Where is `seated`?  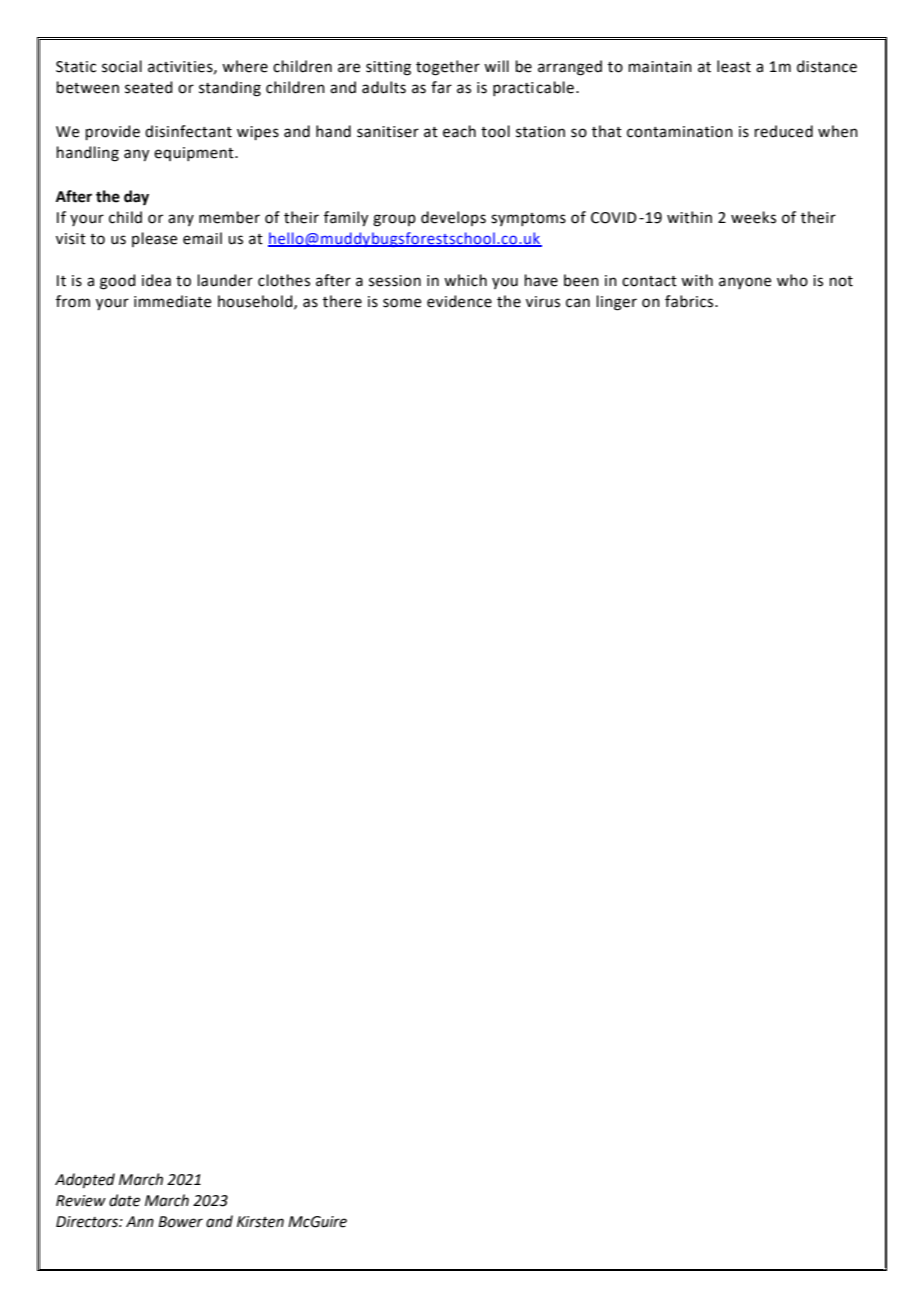 seated is located at coordinates (149, 87).
